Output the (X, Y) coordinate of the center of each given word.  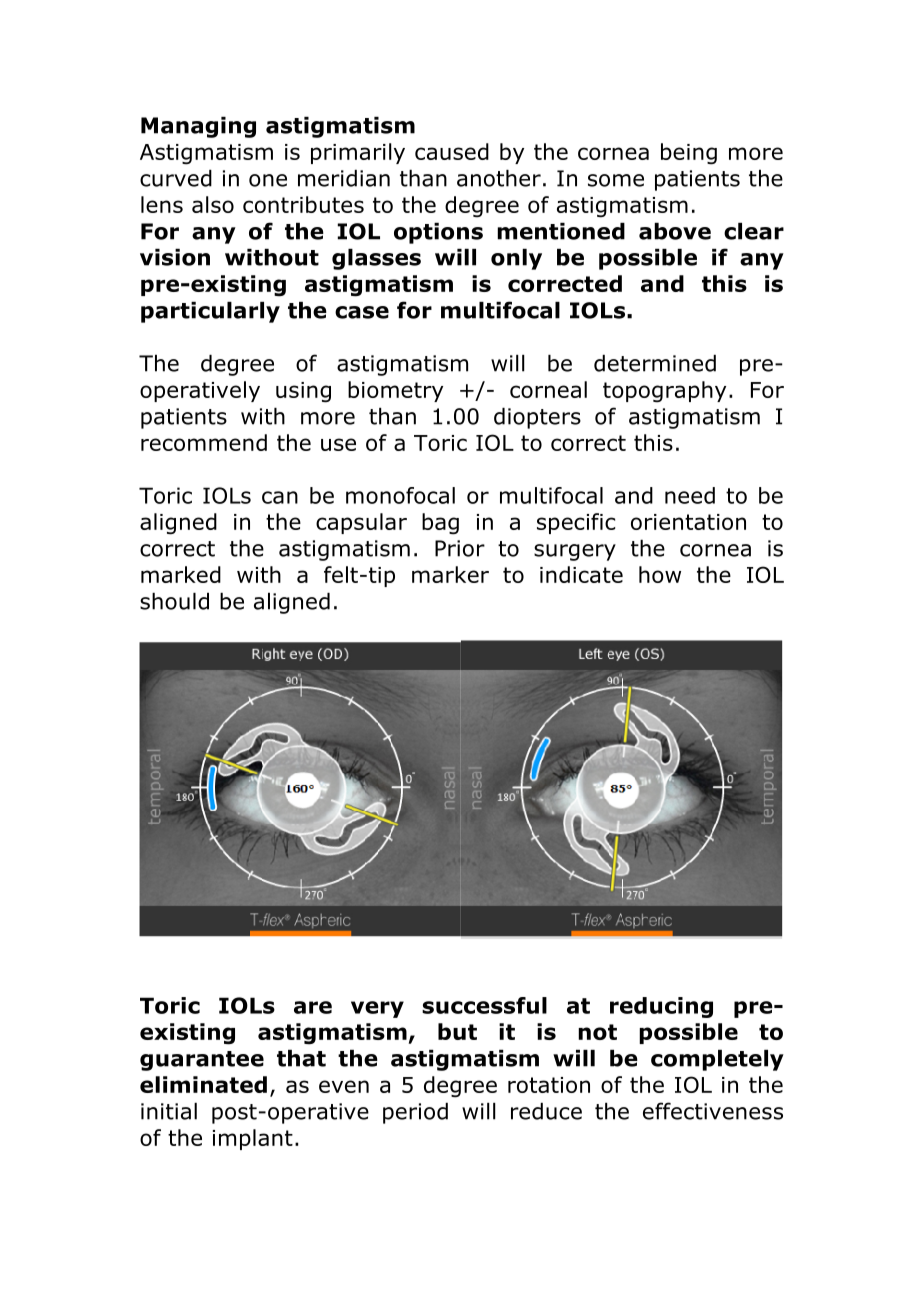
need (690, 495)
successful (484, 1005)
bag (440, 524)
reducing (661, 1007)
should (174, 601)
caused (452, 151)
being (689, 154)
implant (253, 1139)
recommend (204, 442)
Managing (198, 127)
